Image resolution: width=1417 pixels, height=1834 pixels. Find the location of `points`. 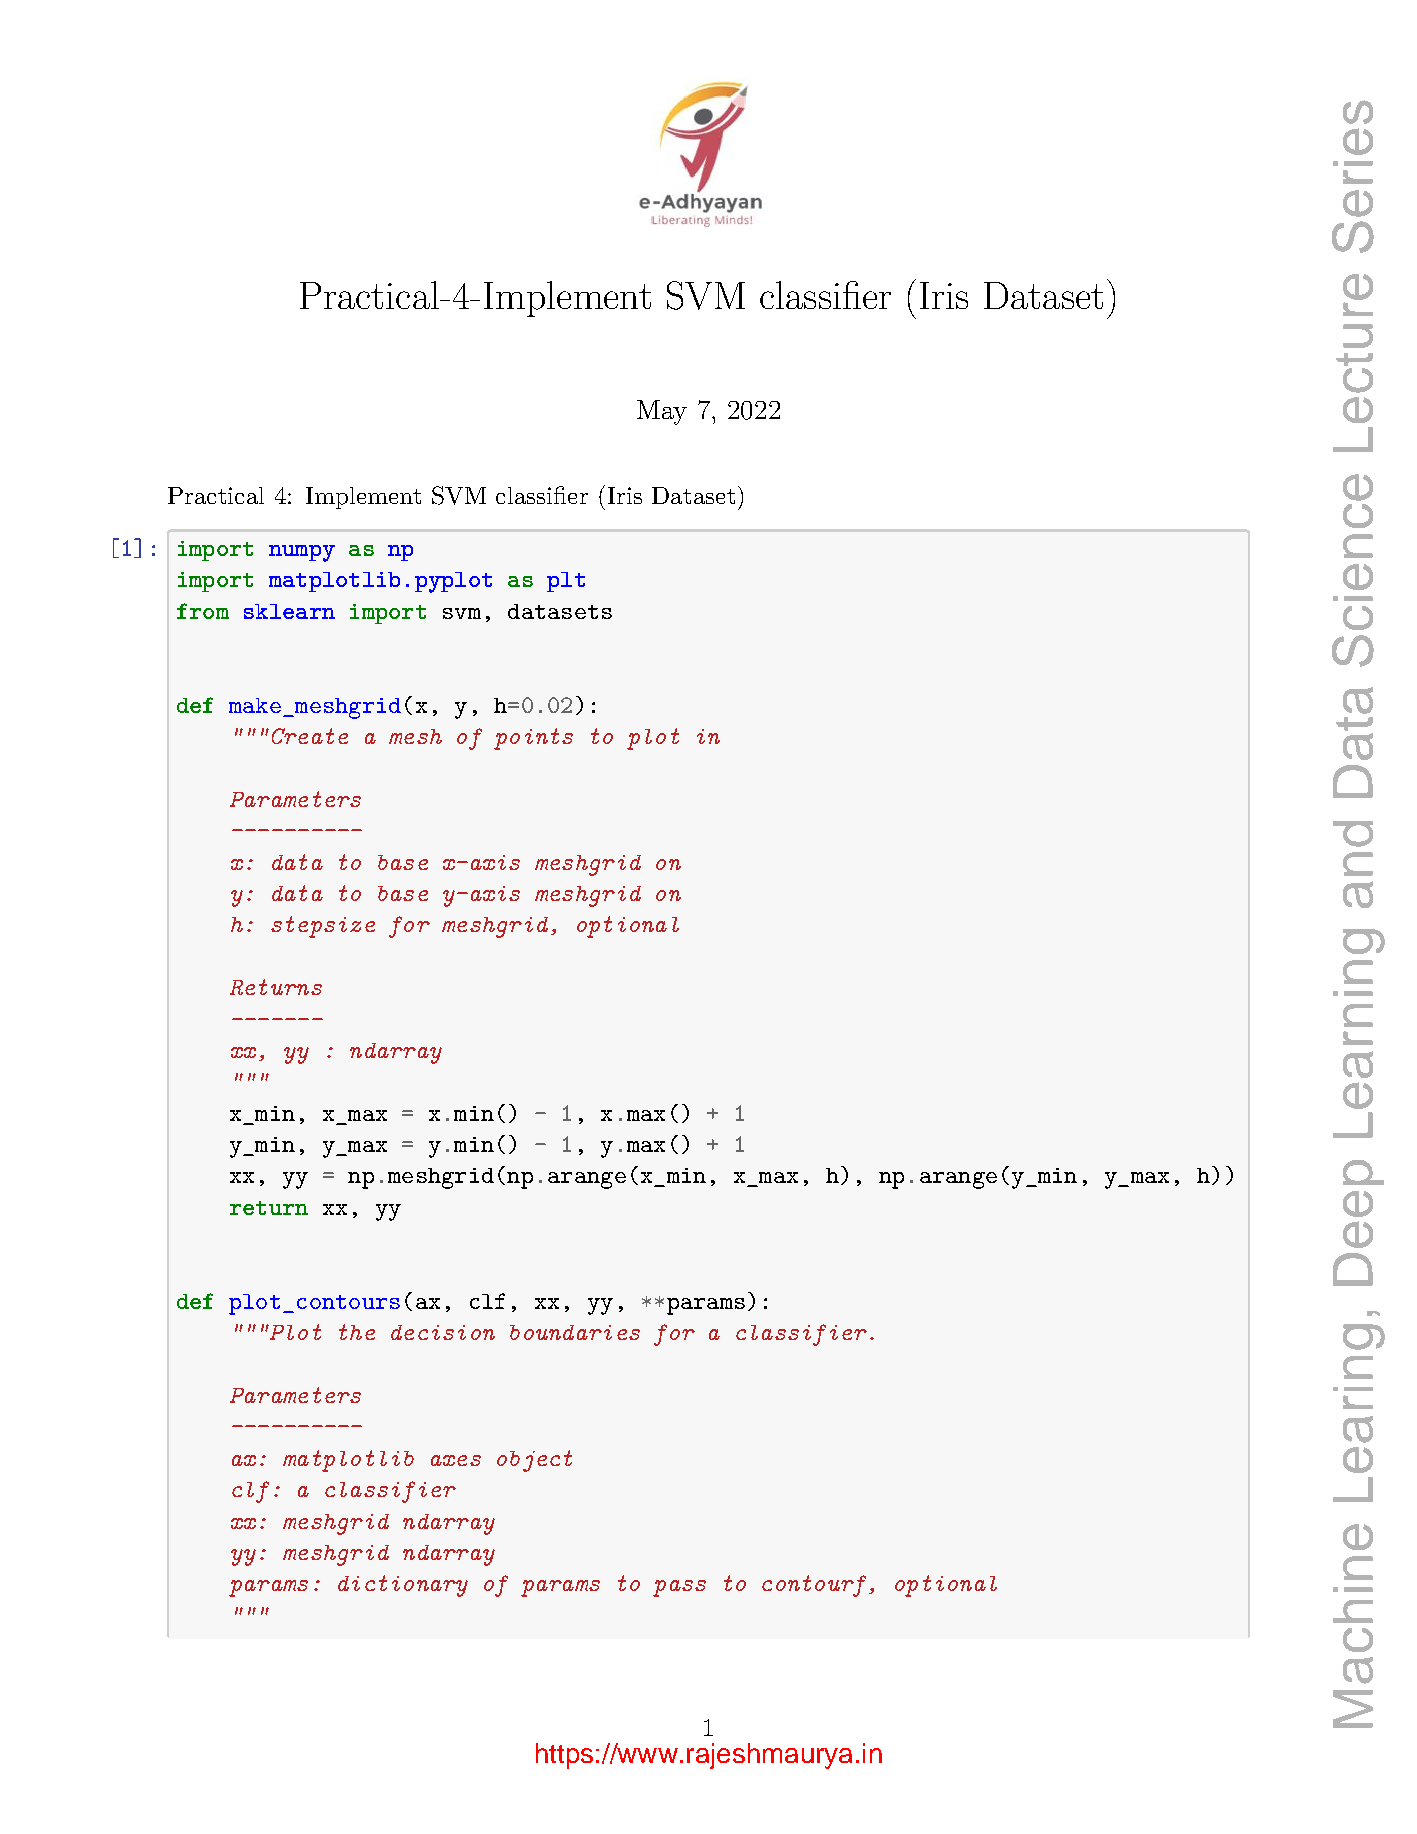

points is located at coordinates (533, 739).
